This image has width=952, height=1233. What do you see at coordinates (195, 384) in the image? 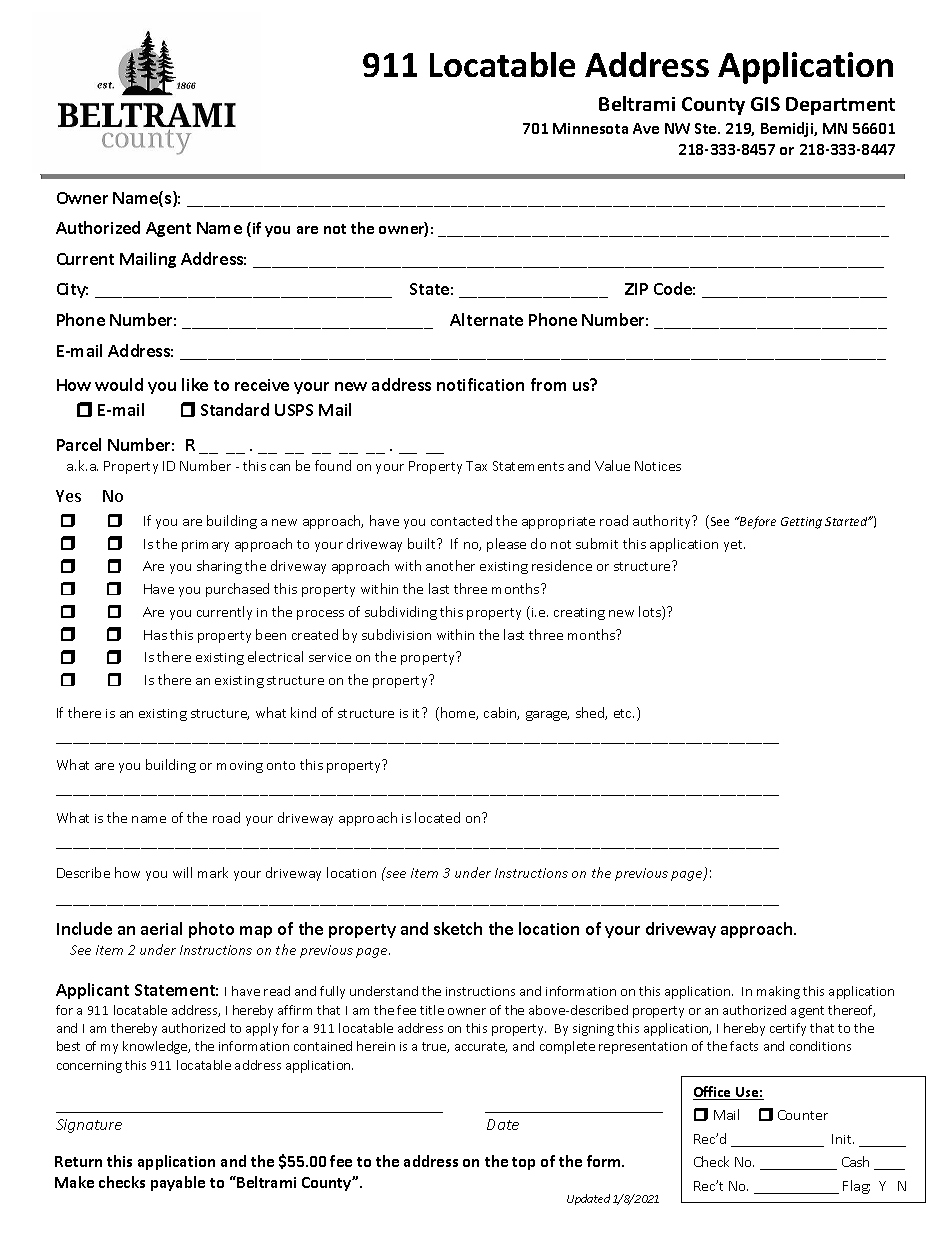
I see `like` at bounding box center [195, 384].
